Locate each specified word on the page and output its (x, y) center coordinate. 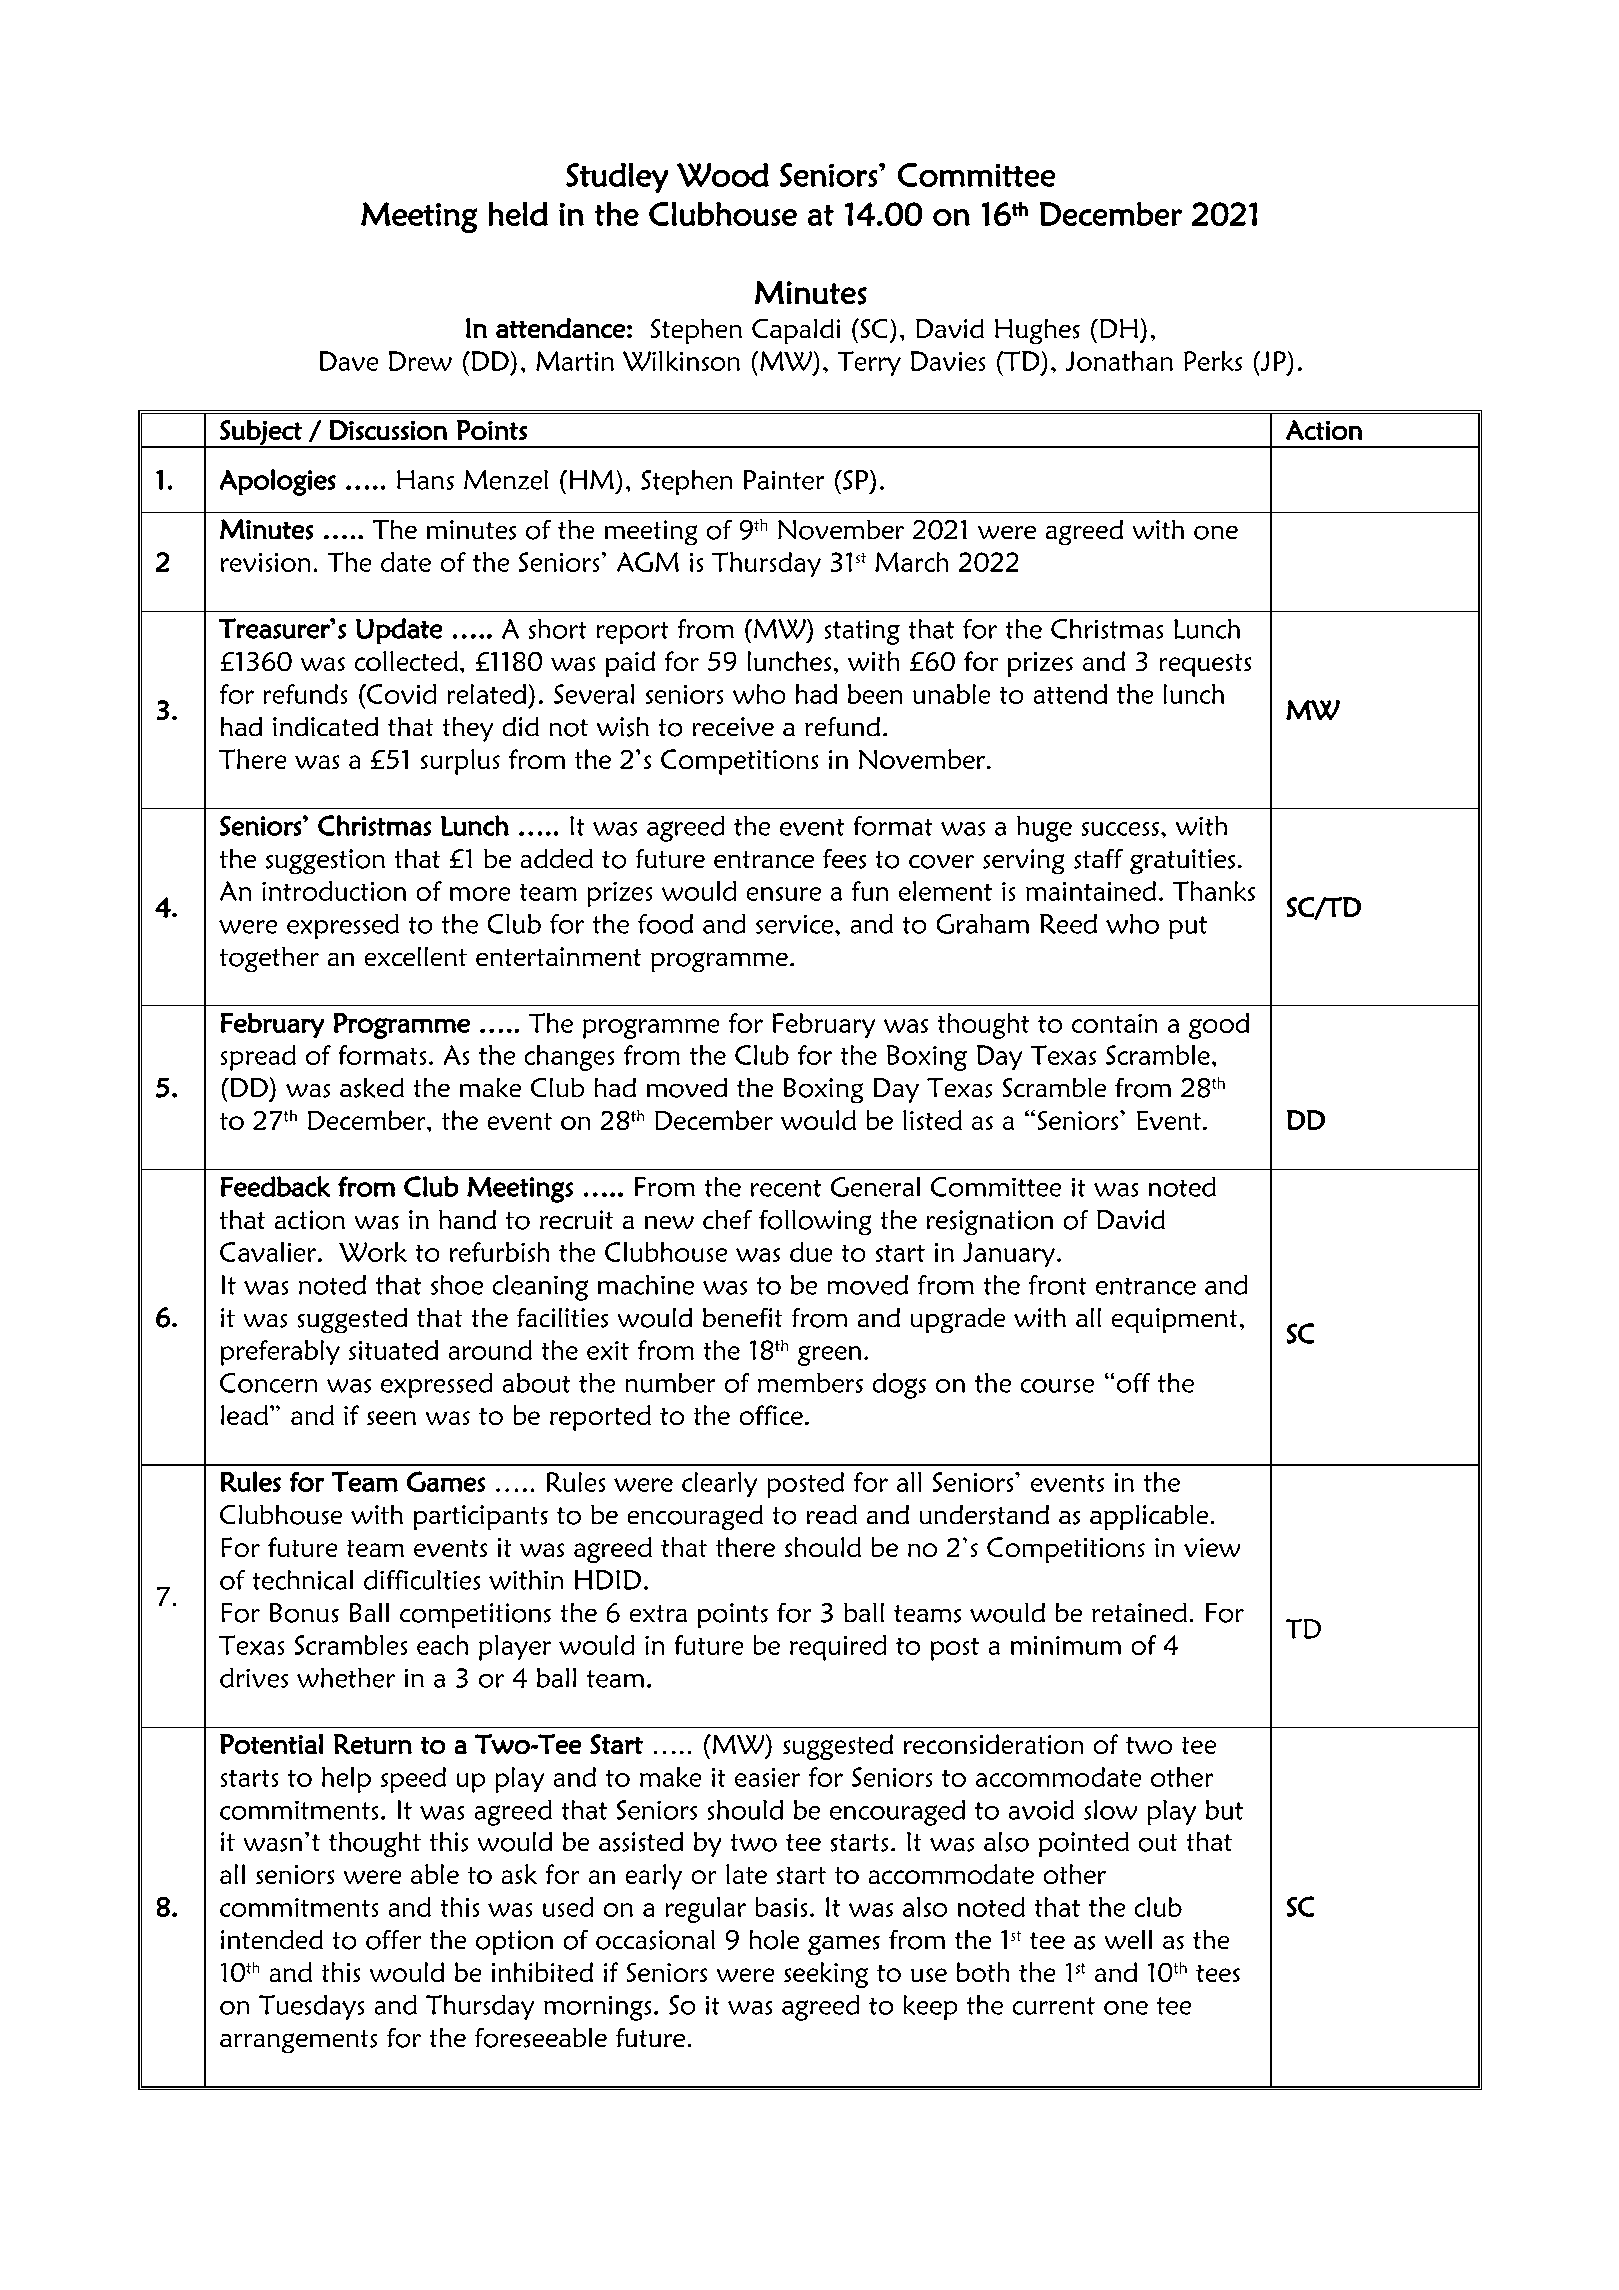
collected (406, 661)
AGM (648, 562)
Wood (723, 175)
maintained (1091, 891)
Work (373, 1252)
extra (658, 1613)
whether (346, 1678)
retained (1139, 1612)
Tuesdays (311, 2007)
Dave (349, 361)
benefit (742, 1317)
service (794, 924)
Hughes (1037, 331)
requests (1205, 665)
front (1057, 1285)
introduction (334, 891)
